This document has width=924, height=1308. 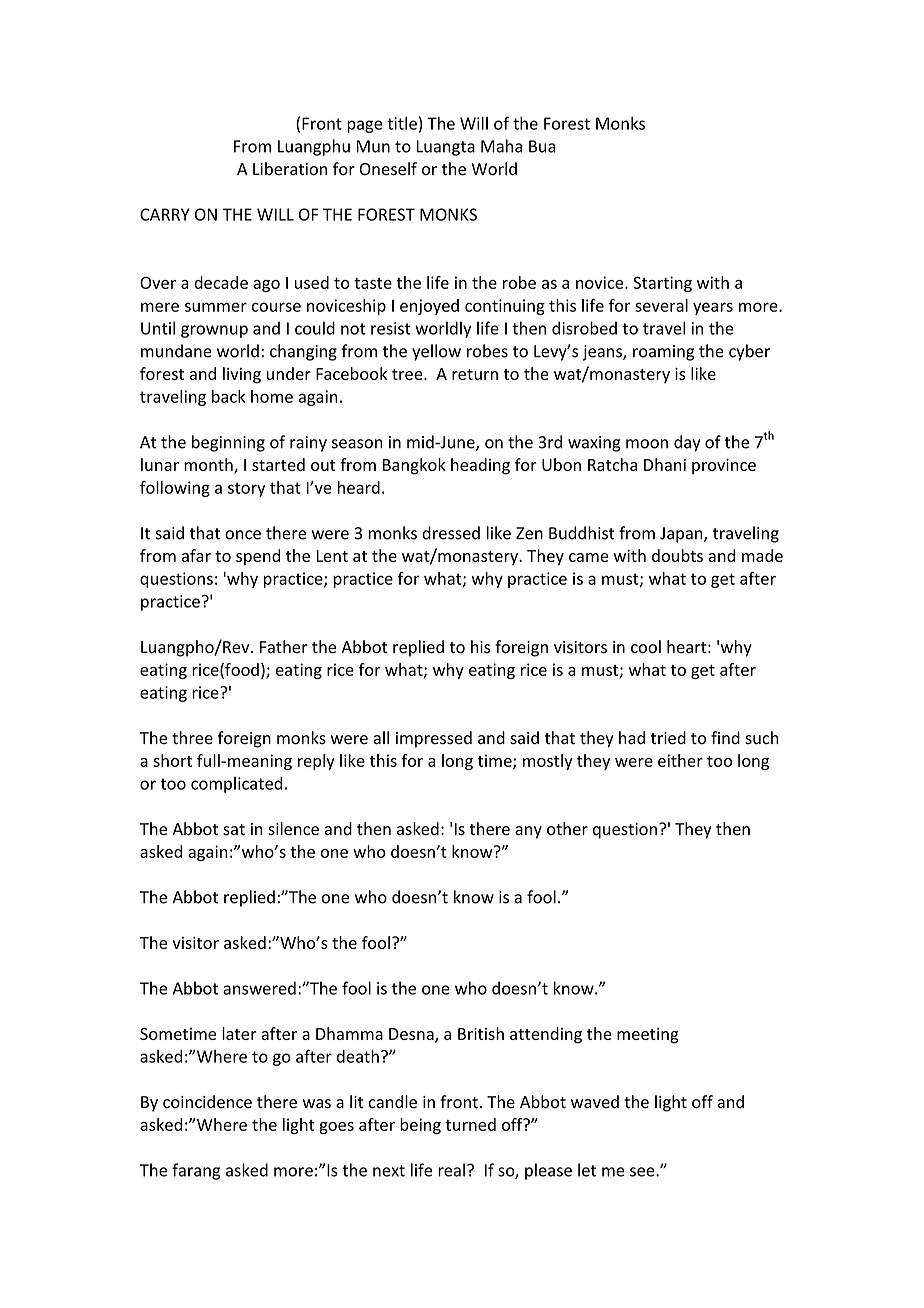 What do you see at coordinates (207, 1102) in the document?
I see `coincidence` at bounding box center [207, 1102].
